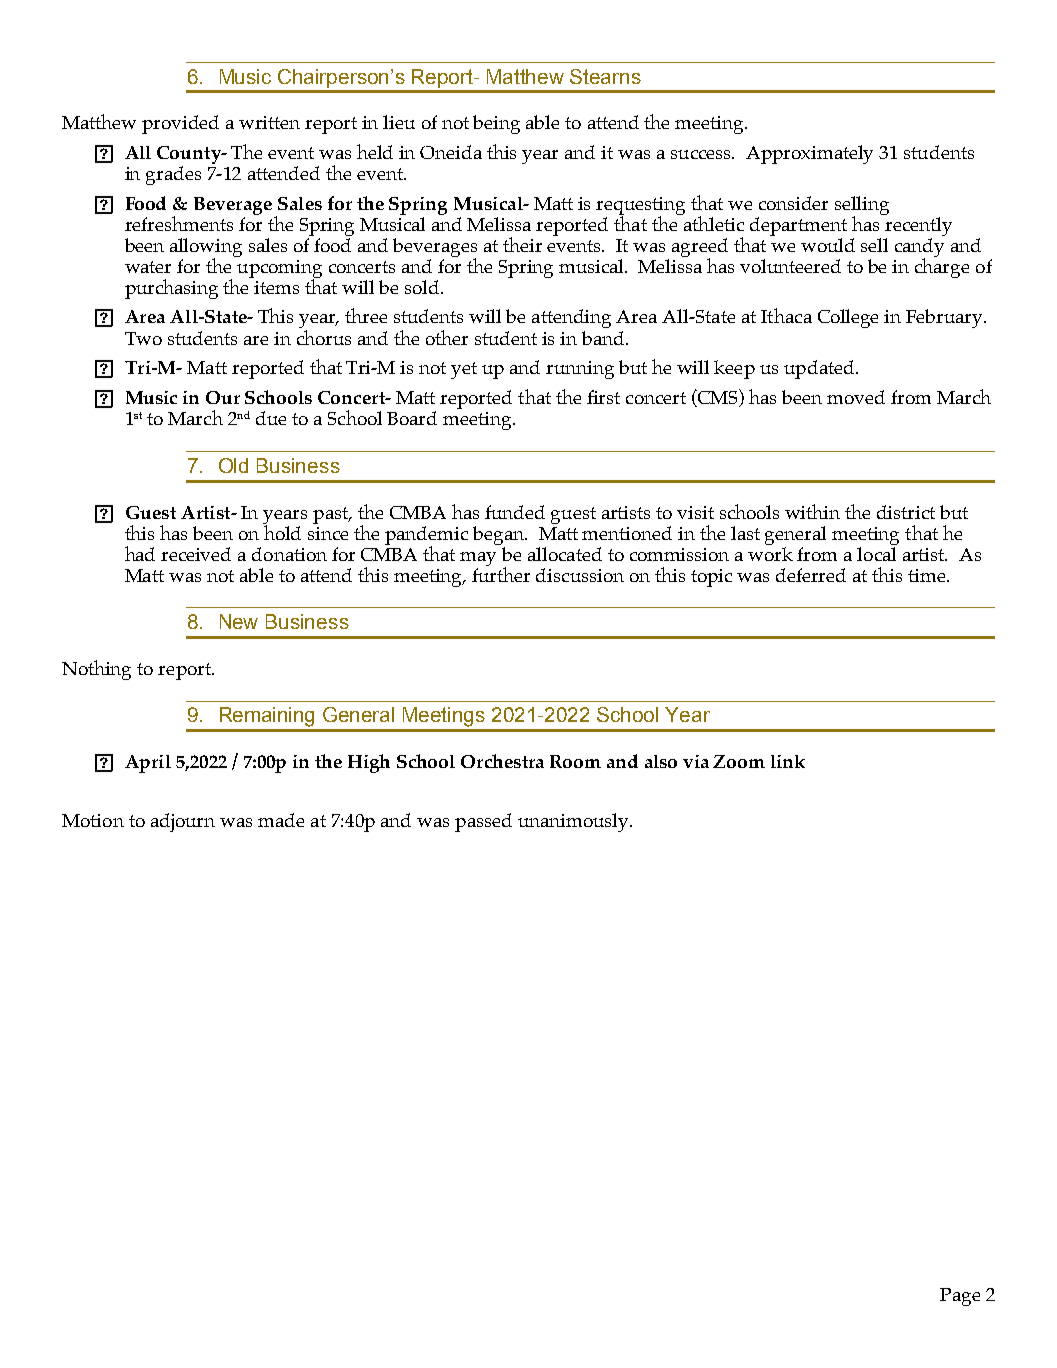 This screenshot has height=1368, width=1057. I want to click on link, so click(788, 761).
